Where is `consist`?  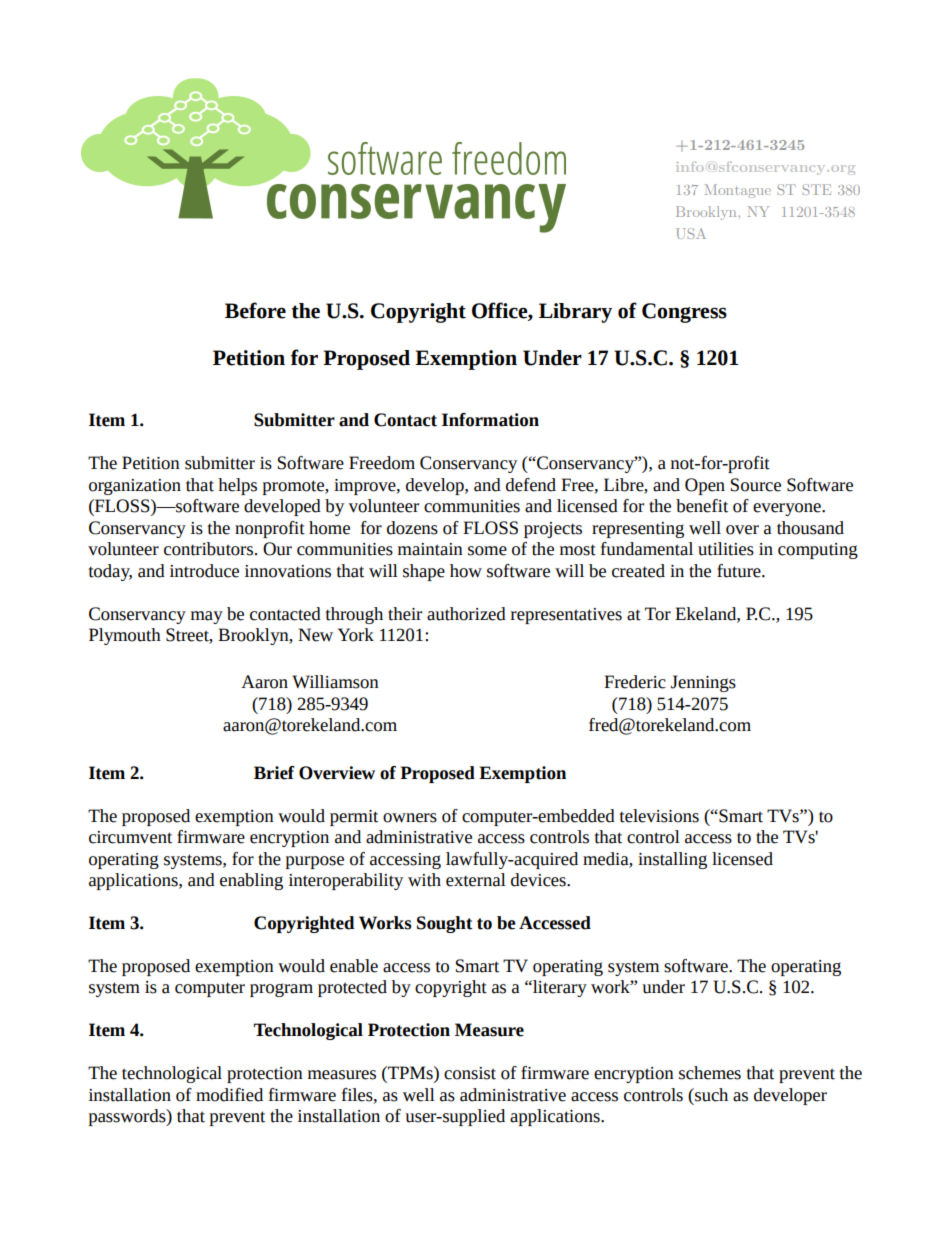
consist is located at coordinates (470, 1073).
